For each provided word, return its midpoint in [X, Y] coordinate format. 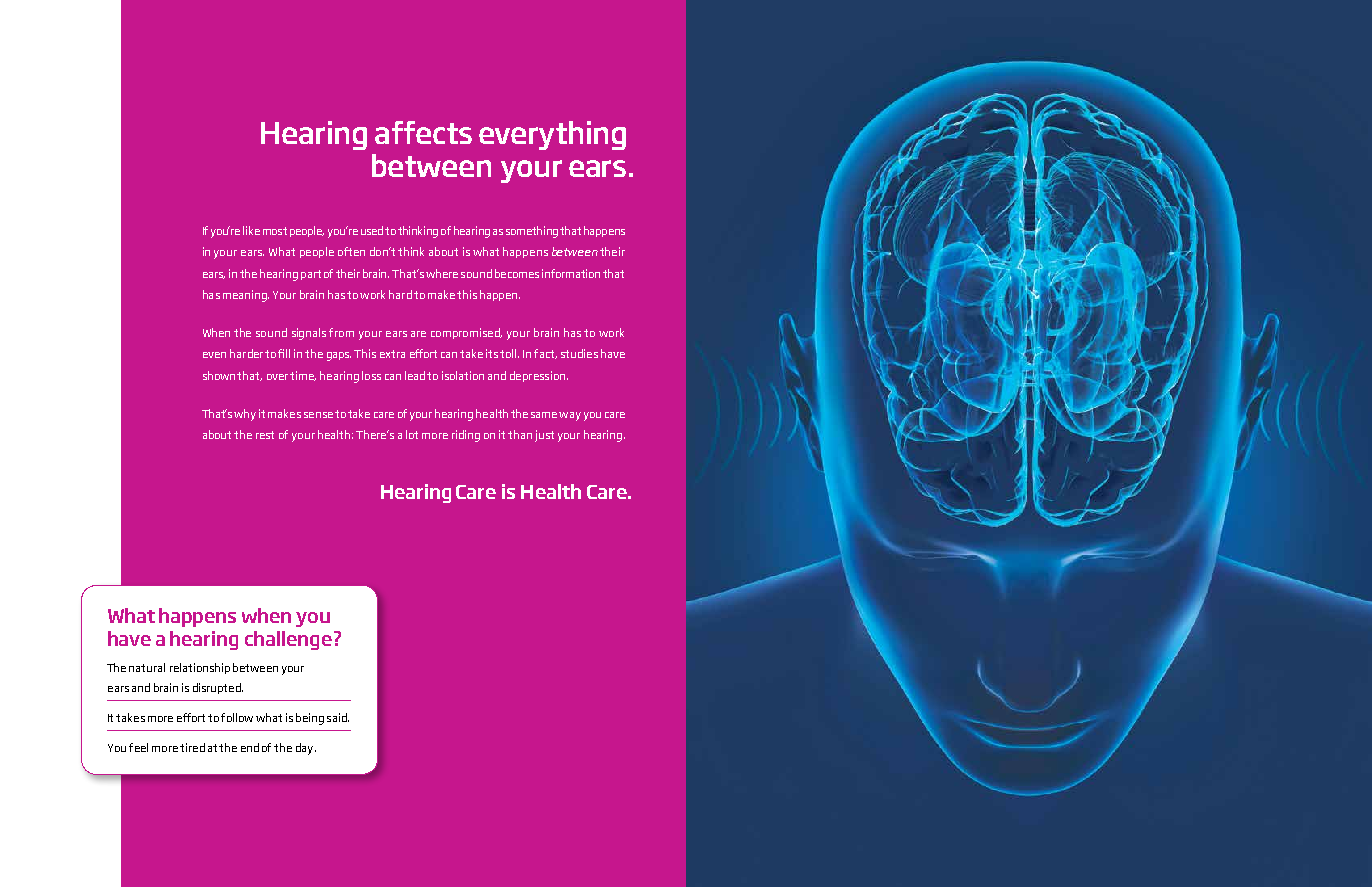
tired [192, 747]
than [520, 434]
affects [423, 132]
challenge [288, 640]
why [245, 415]
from [341, 332]
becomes [517, 273]
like [251, 230]
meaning [246, 296]
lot [412, 434]
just [544, 436]
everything [552, 135]
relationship [200, 668]
